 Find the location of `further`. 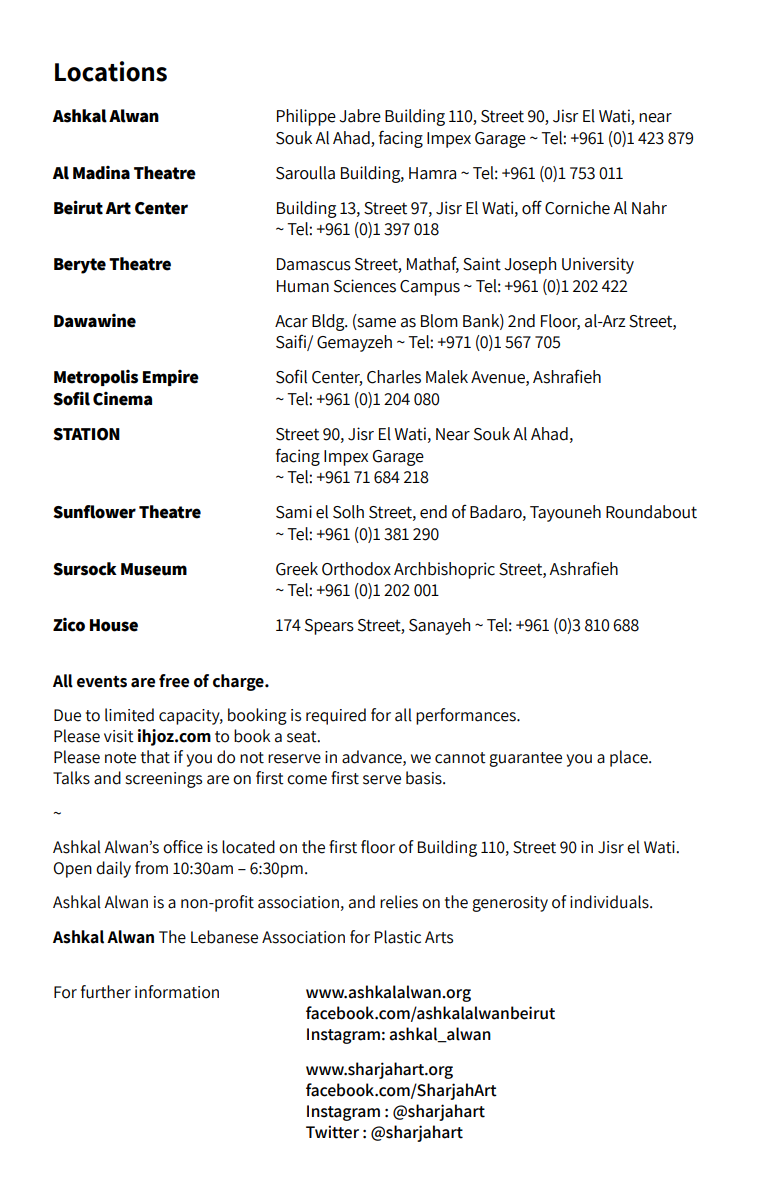

further is located at coordinates (106, 992).
